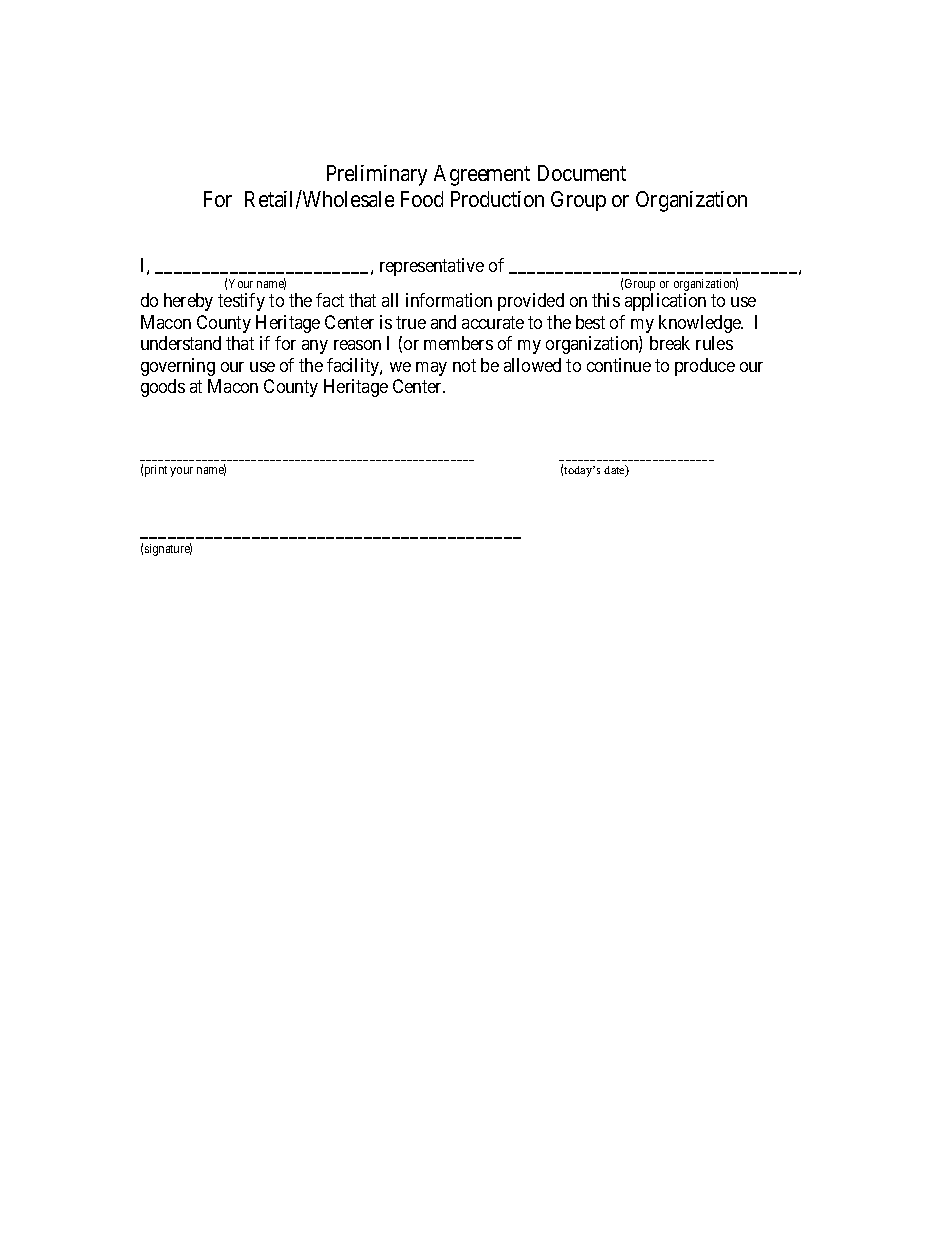 This document has width=952, height=1233. What do you see at coordinates (377, 175) in the document?
I see `Preliminary` at bounding box center [377, 175].
